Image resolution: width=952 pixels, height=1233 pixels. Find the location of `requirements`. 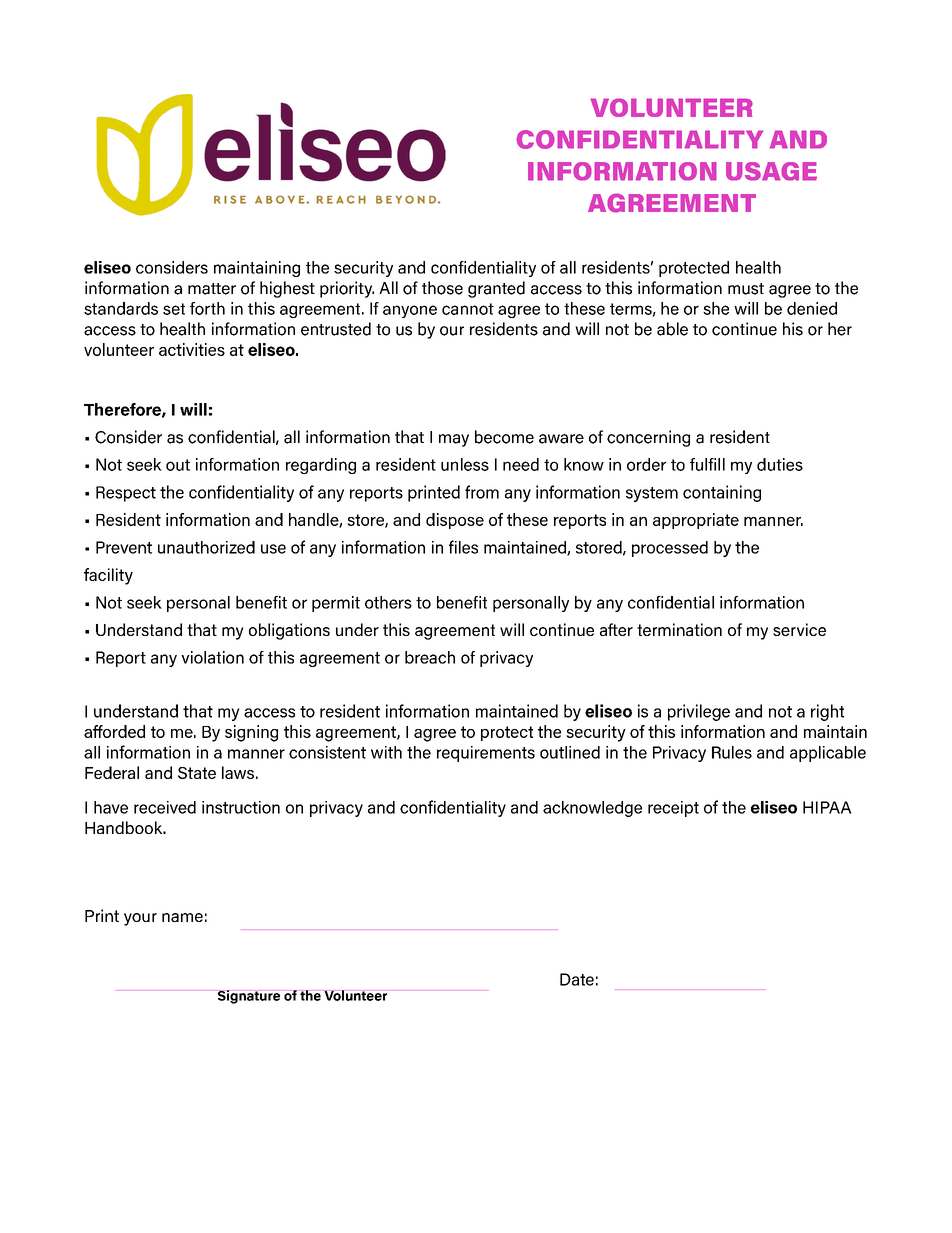

requirements is located at coordinates (486, 754).
